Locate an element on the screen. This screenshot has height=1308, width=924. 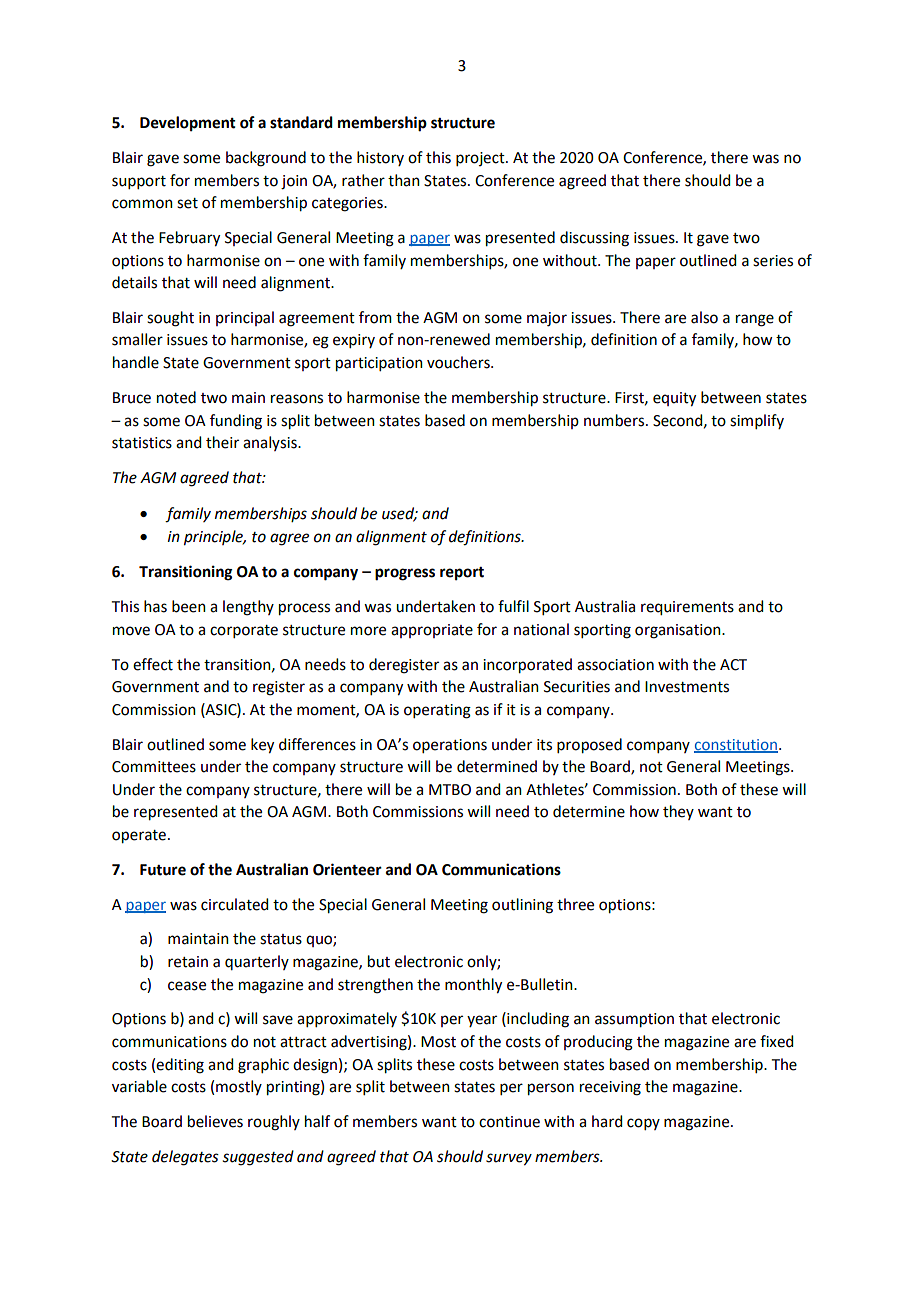
copy is located at coordinates (643, 1124).
